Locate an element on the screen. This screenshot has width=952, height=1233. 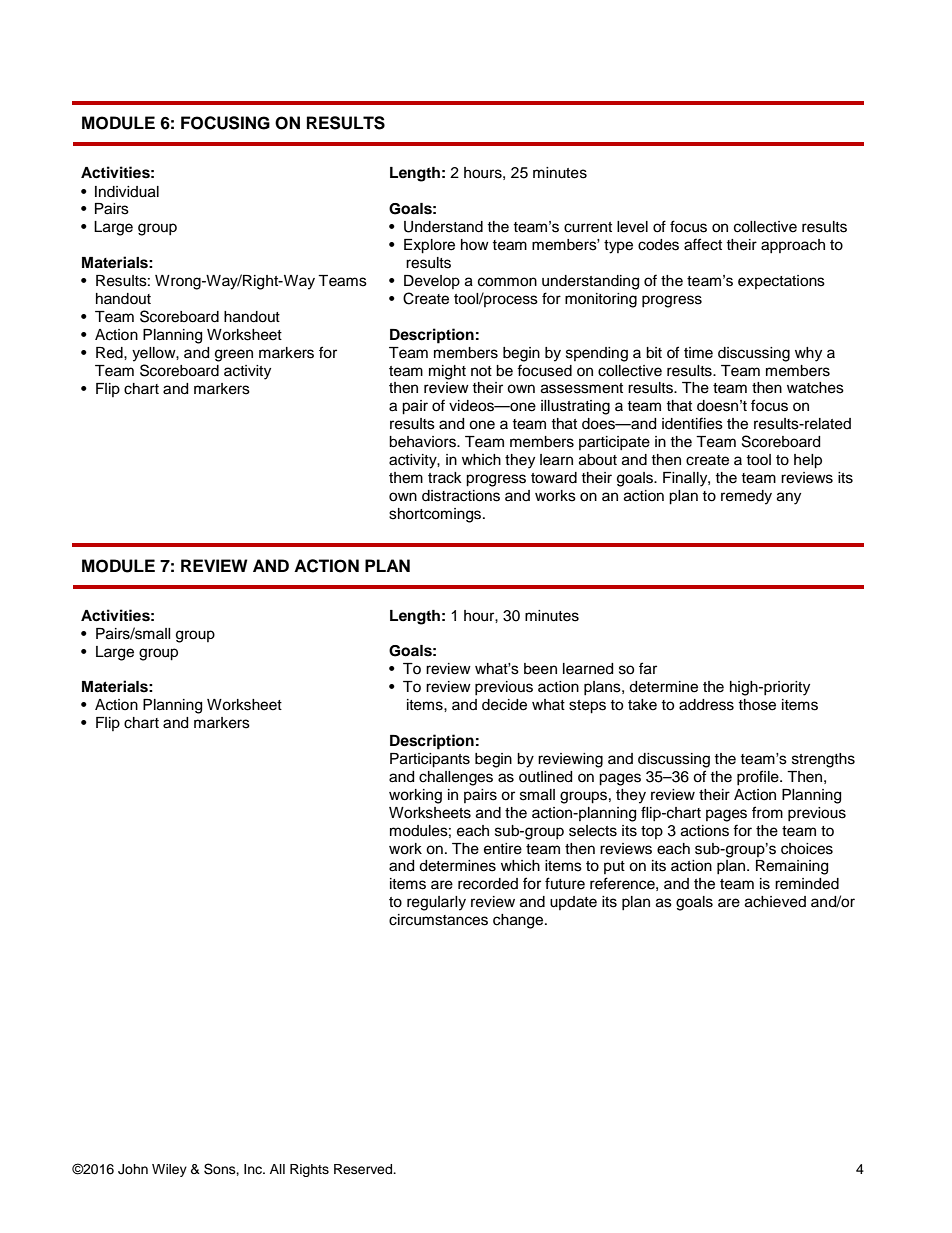
shortcomings is located at coordinates (436, 515).
